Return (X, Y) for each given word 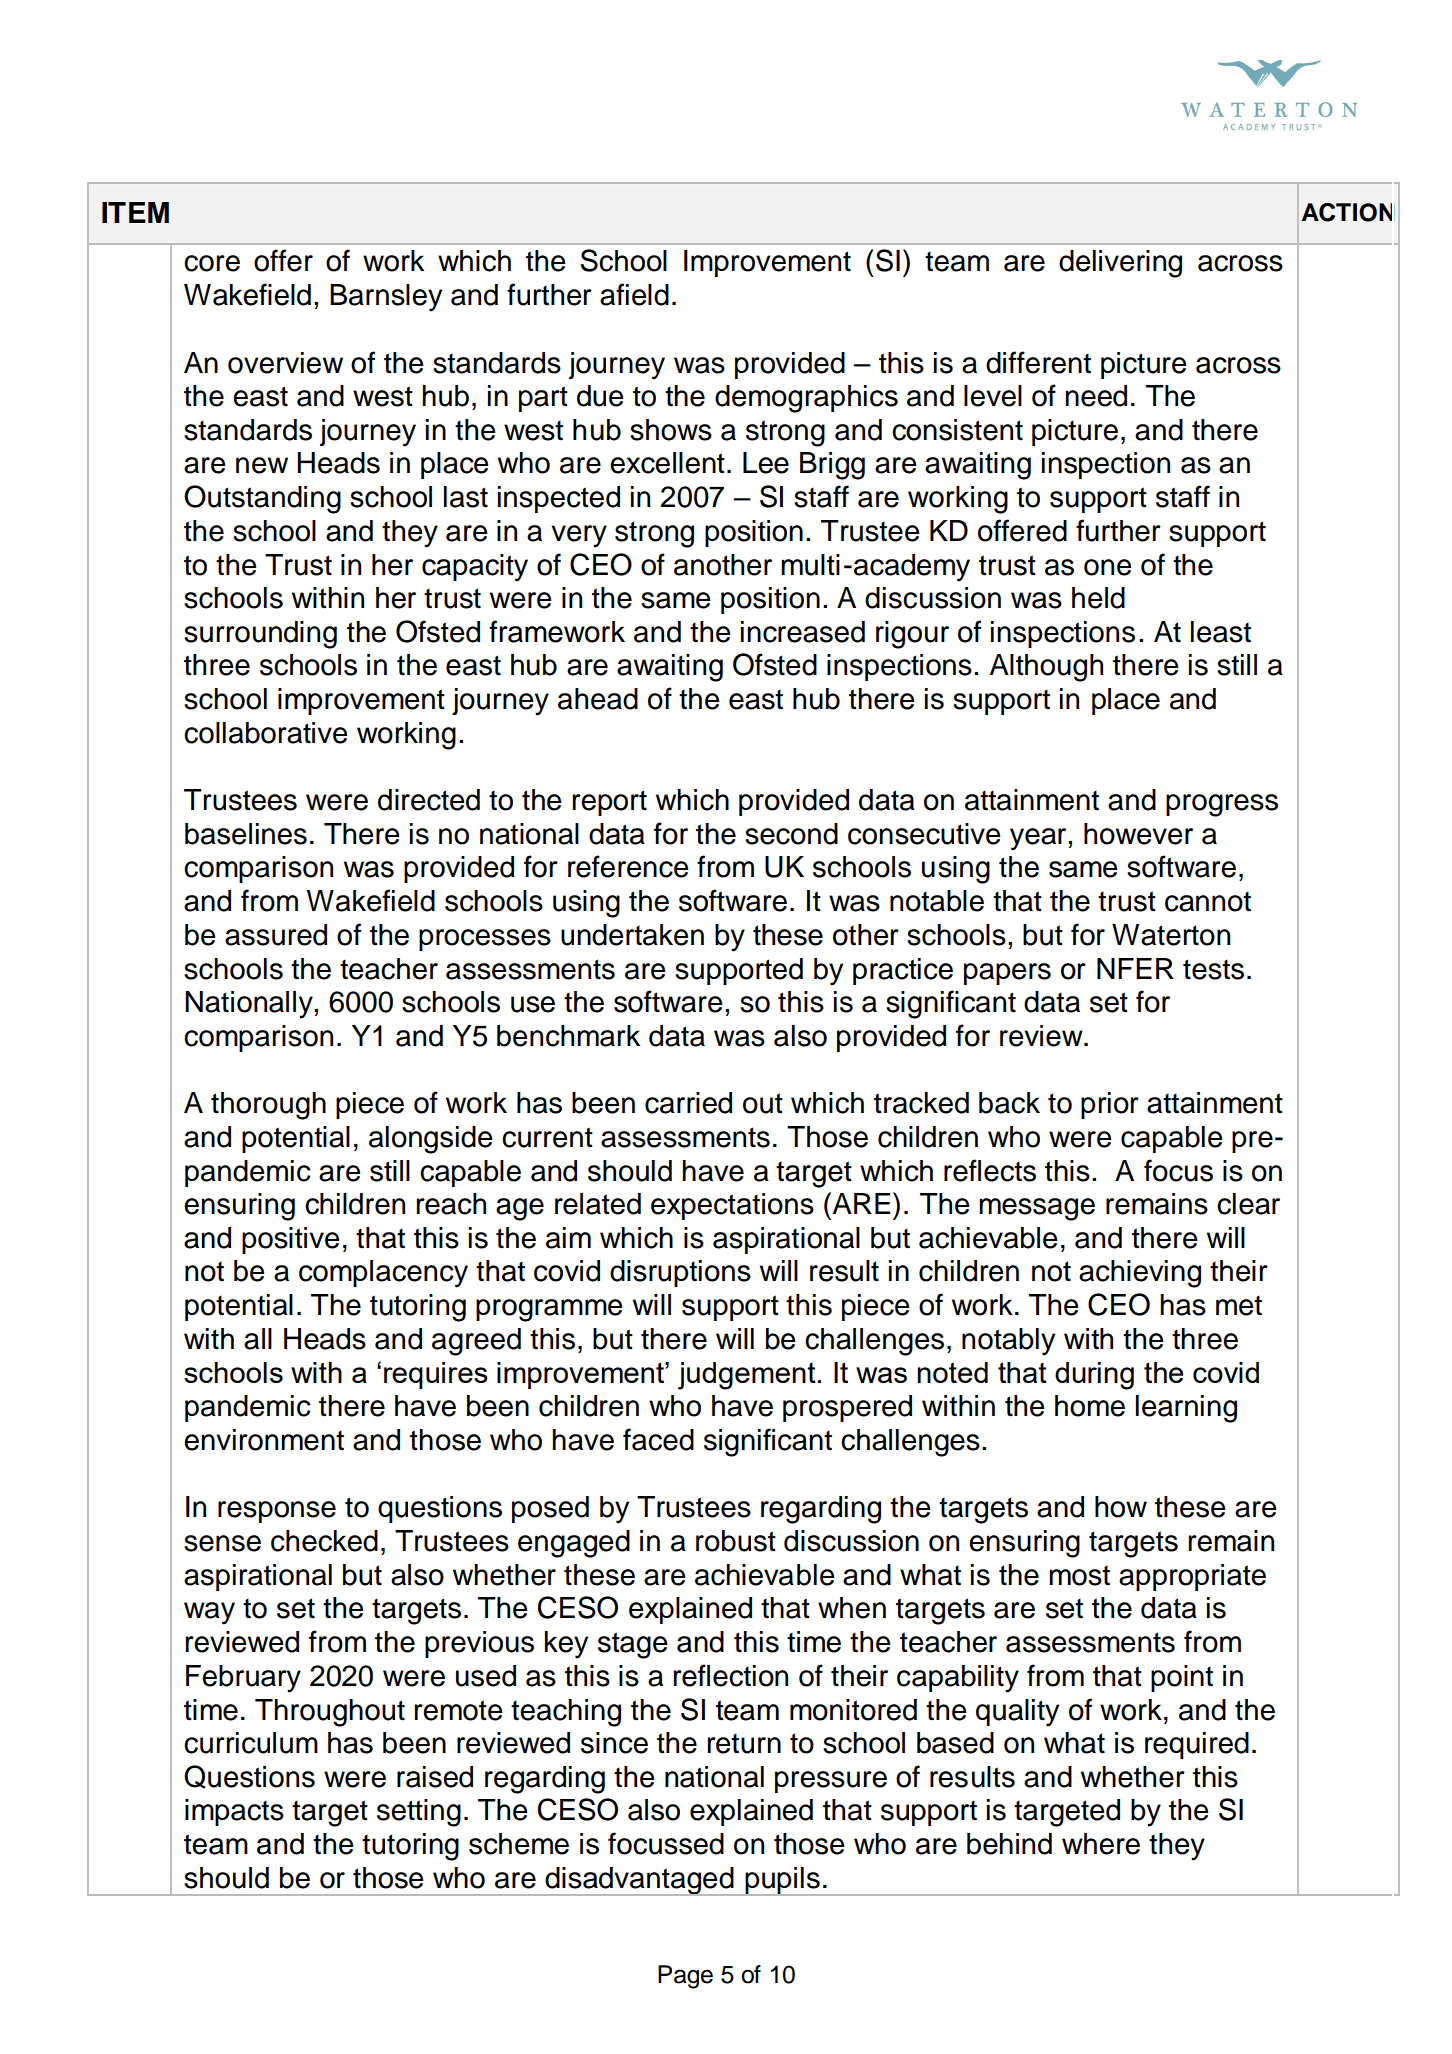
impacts (234, 1812)
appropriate (1192, 1577)
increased (803, 632)
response (277, 1512)
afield (634, 294)
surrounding (260, 635)
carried (688, 1103)
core (212, 263)
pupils (782, 1881)
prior (1110, 1105)
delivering (1120, 264)
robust (736, 1541)
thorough (268, 1106)
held (1098, 598)
